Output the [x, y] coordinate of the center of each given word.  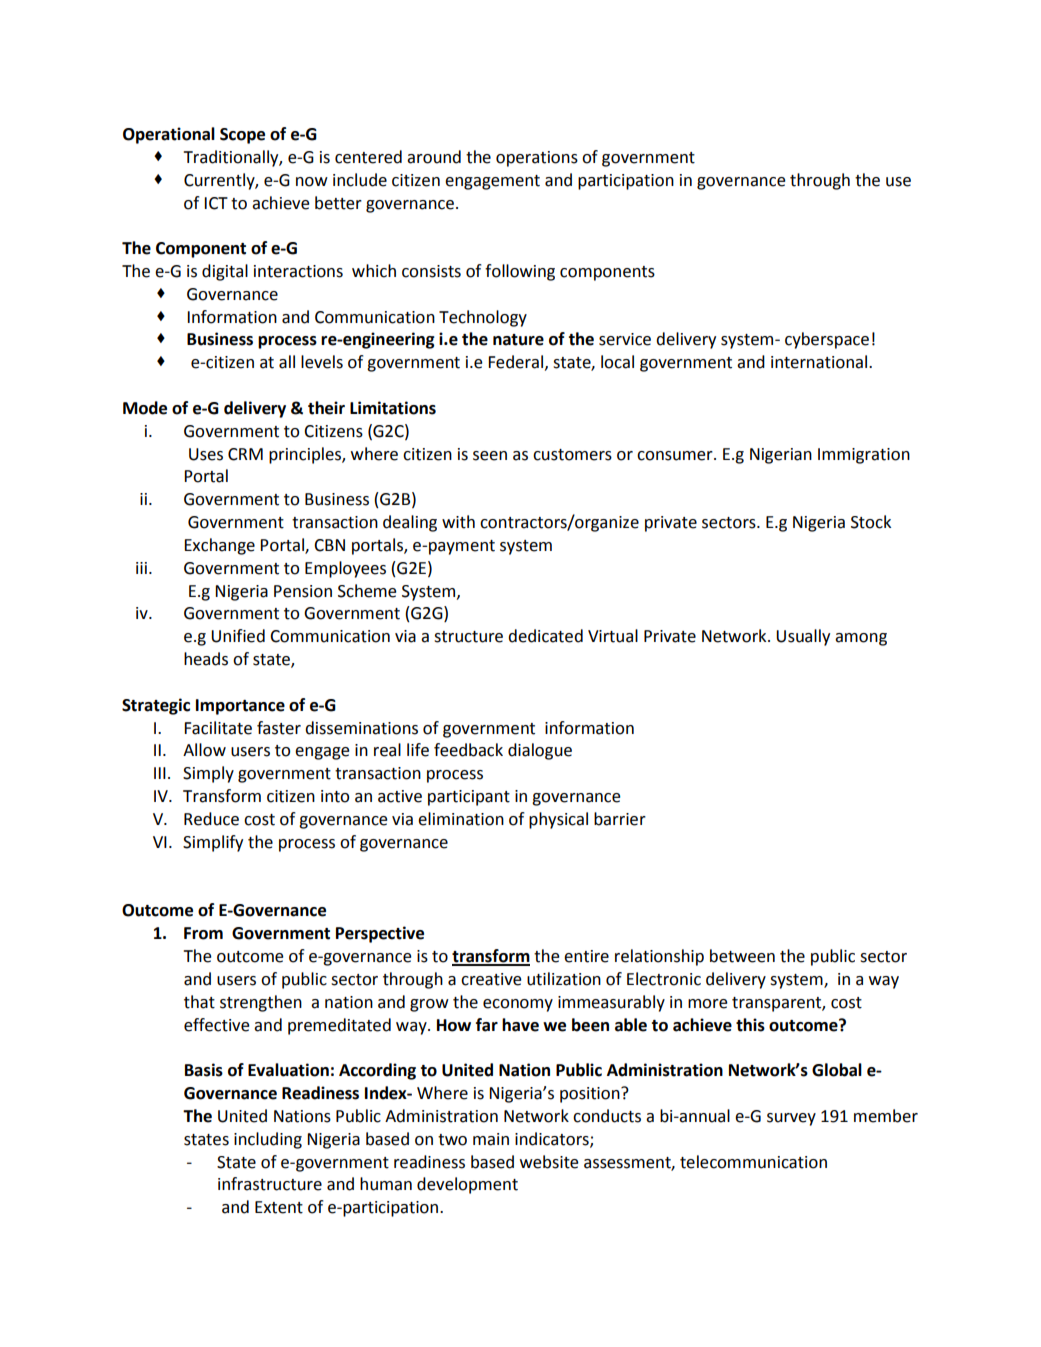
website [549, 1162]
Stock [871, 522]
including [268, 1140]
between [742, 956]
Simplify [213, 843]
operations [537, 159]
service [625, 339]
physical [558, 820]
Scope [242, 136]
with [458, 522]
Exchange [219, 546]
